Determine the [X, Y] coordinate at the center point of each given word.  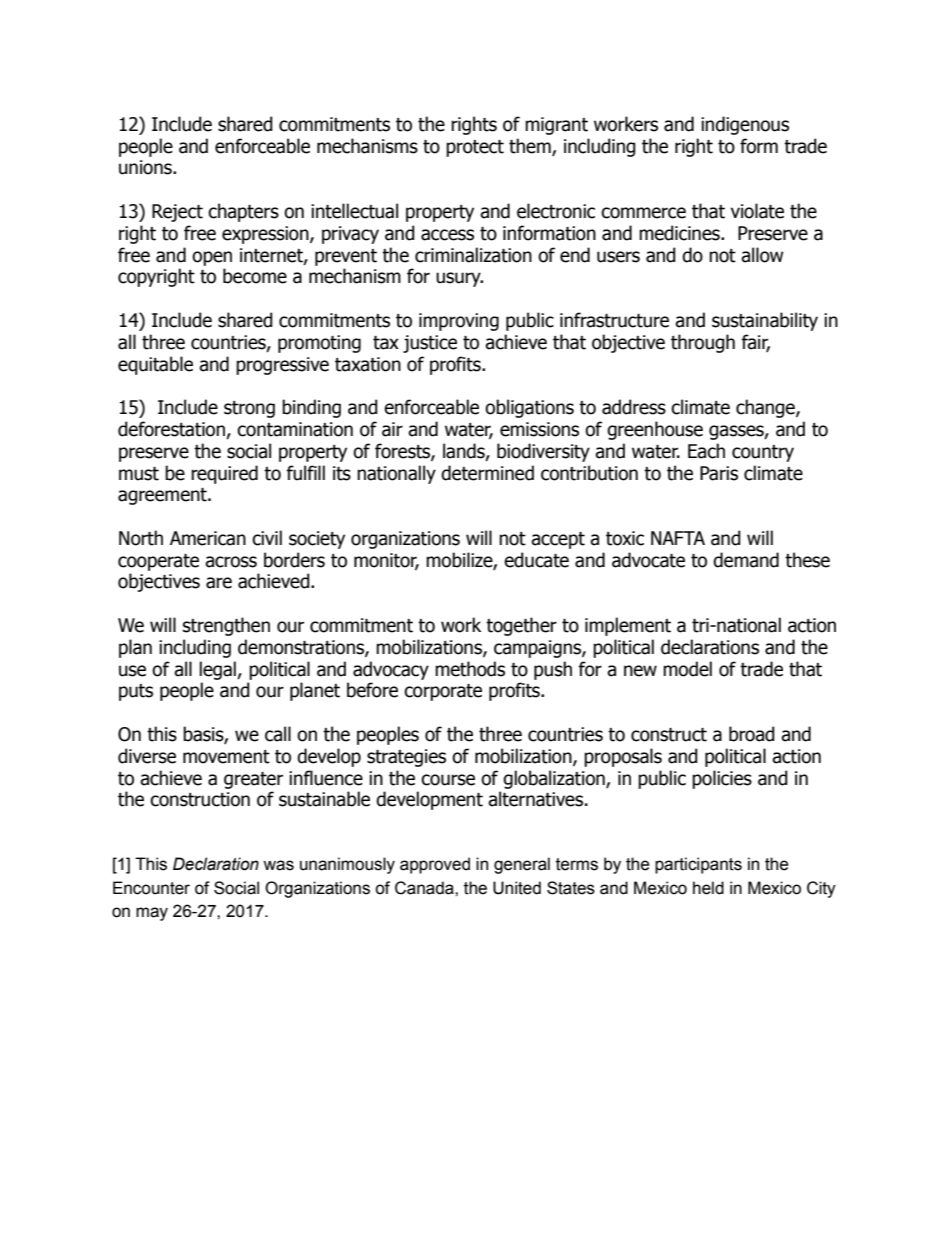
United [517, 888]
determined [487, 473]
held [708, 888]
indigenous [745, 125]
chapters [243, 212]
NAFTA [678, 538]
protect [475, 148]
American [208, 538]
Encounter [151, 888]
